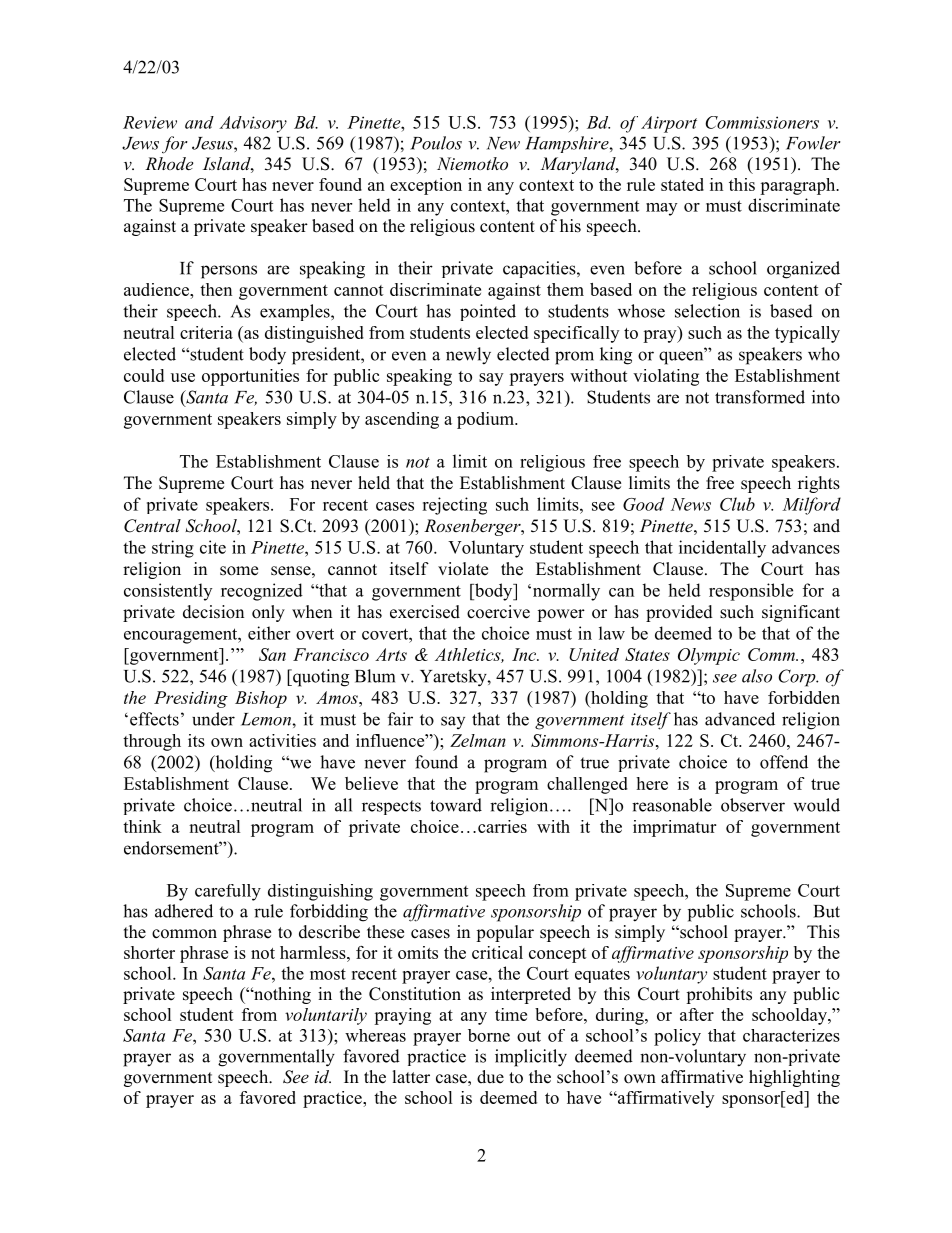 Image resolution: width=952 pixels, height=1233 pixels. What do you see at coordinates (760, 397) in the screenshot?
I see `transformed` at bounding box center [760, 397].
